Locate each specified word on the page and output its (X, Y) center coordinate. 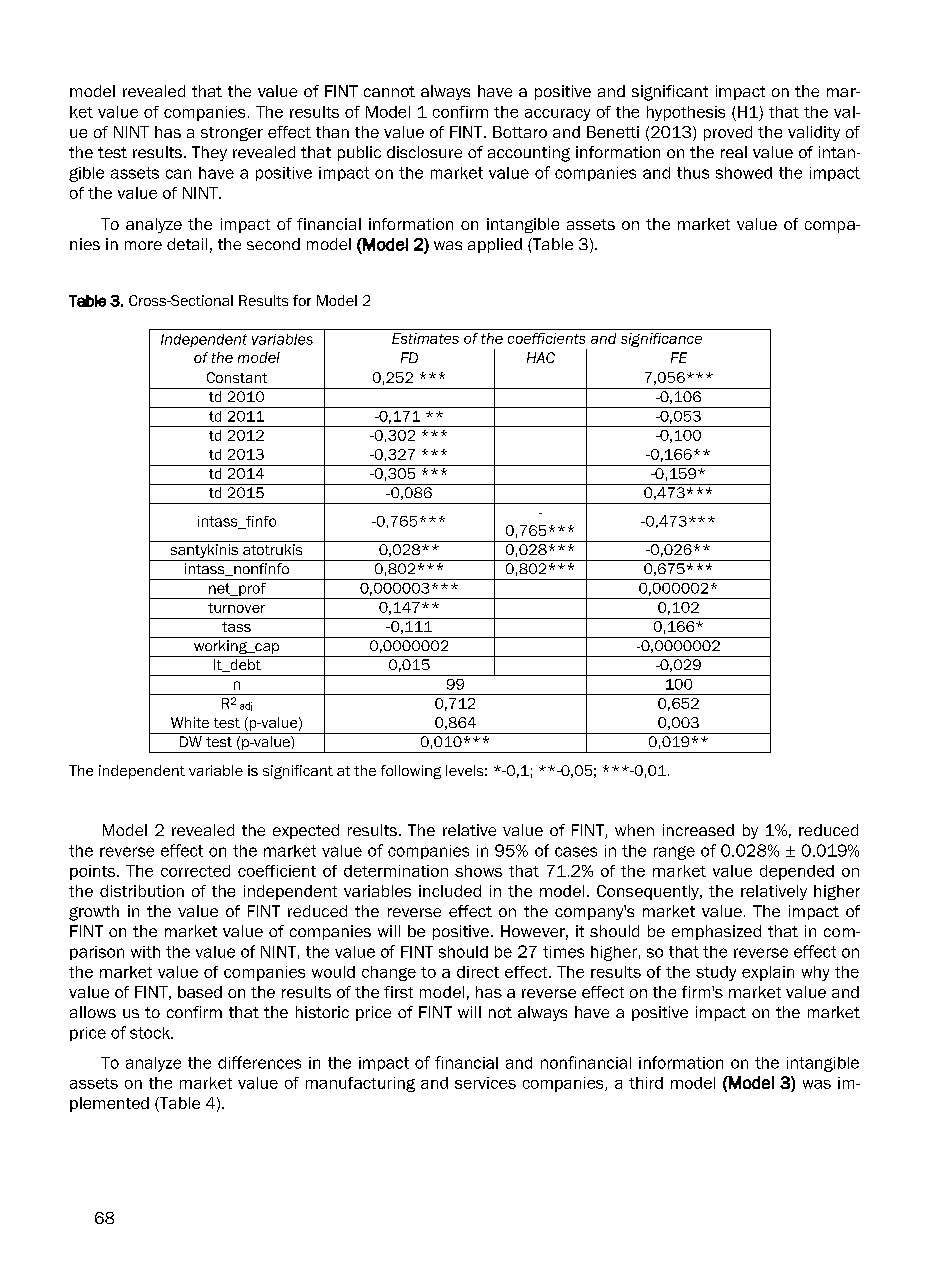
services (485, 1083)
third (646, 1083)
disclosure (424, 152)
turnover (236, 608)
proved (728, 133)
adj (246, 706)
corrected (195, 871)
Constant (237, 377)
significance (661, 340)
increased (698, 830)
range (674, 853)
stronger (232, 134)
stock (151, 1033)
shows (478, 871)
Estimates (425, 338)
